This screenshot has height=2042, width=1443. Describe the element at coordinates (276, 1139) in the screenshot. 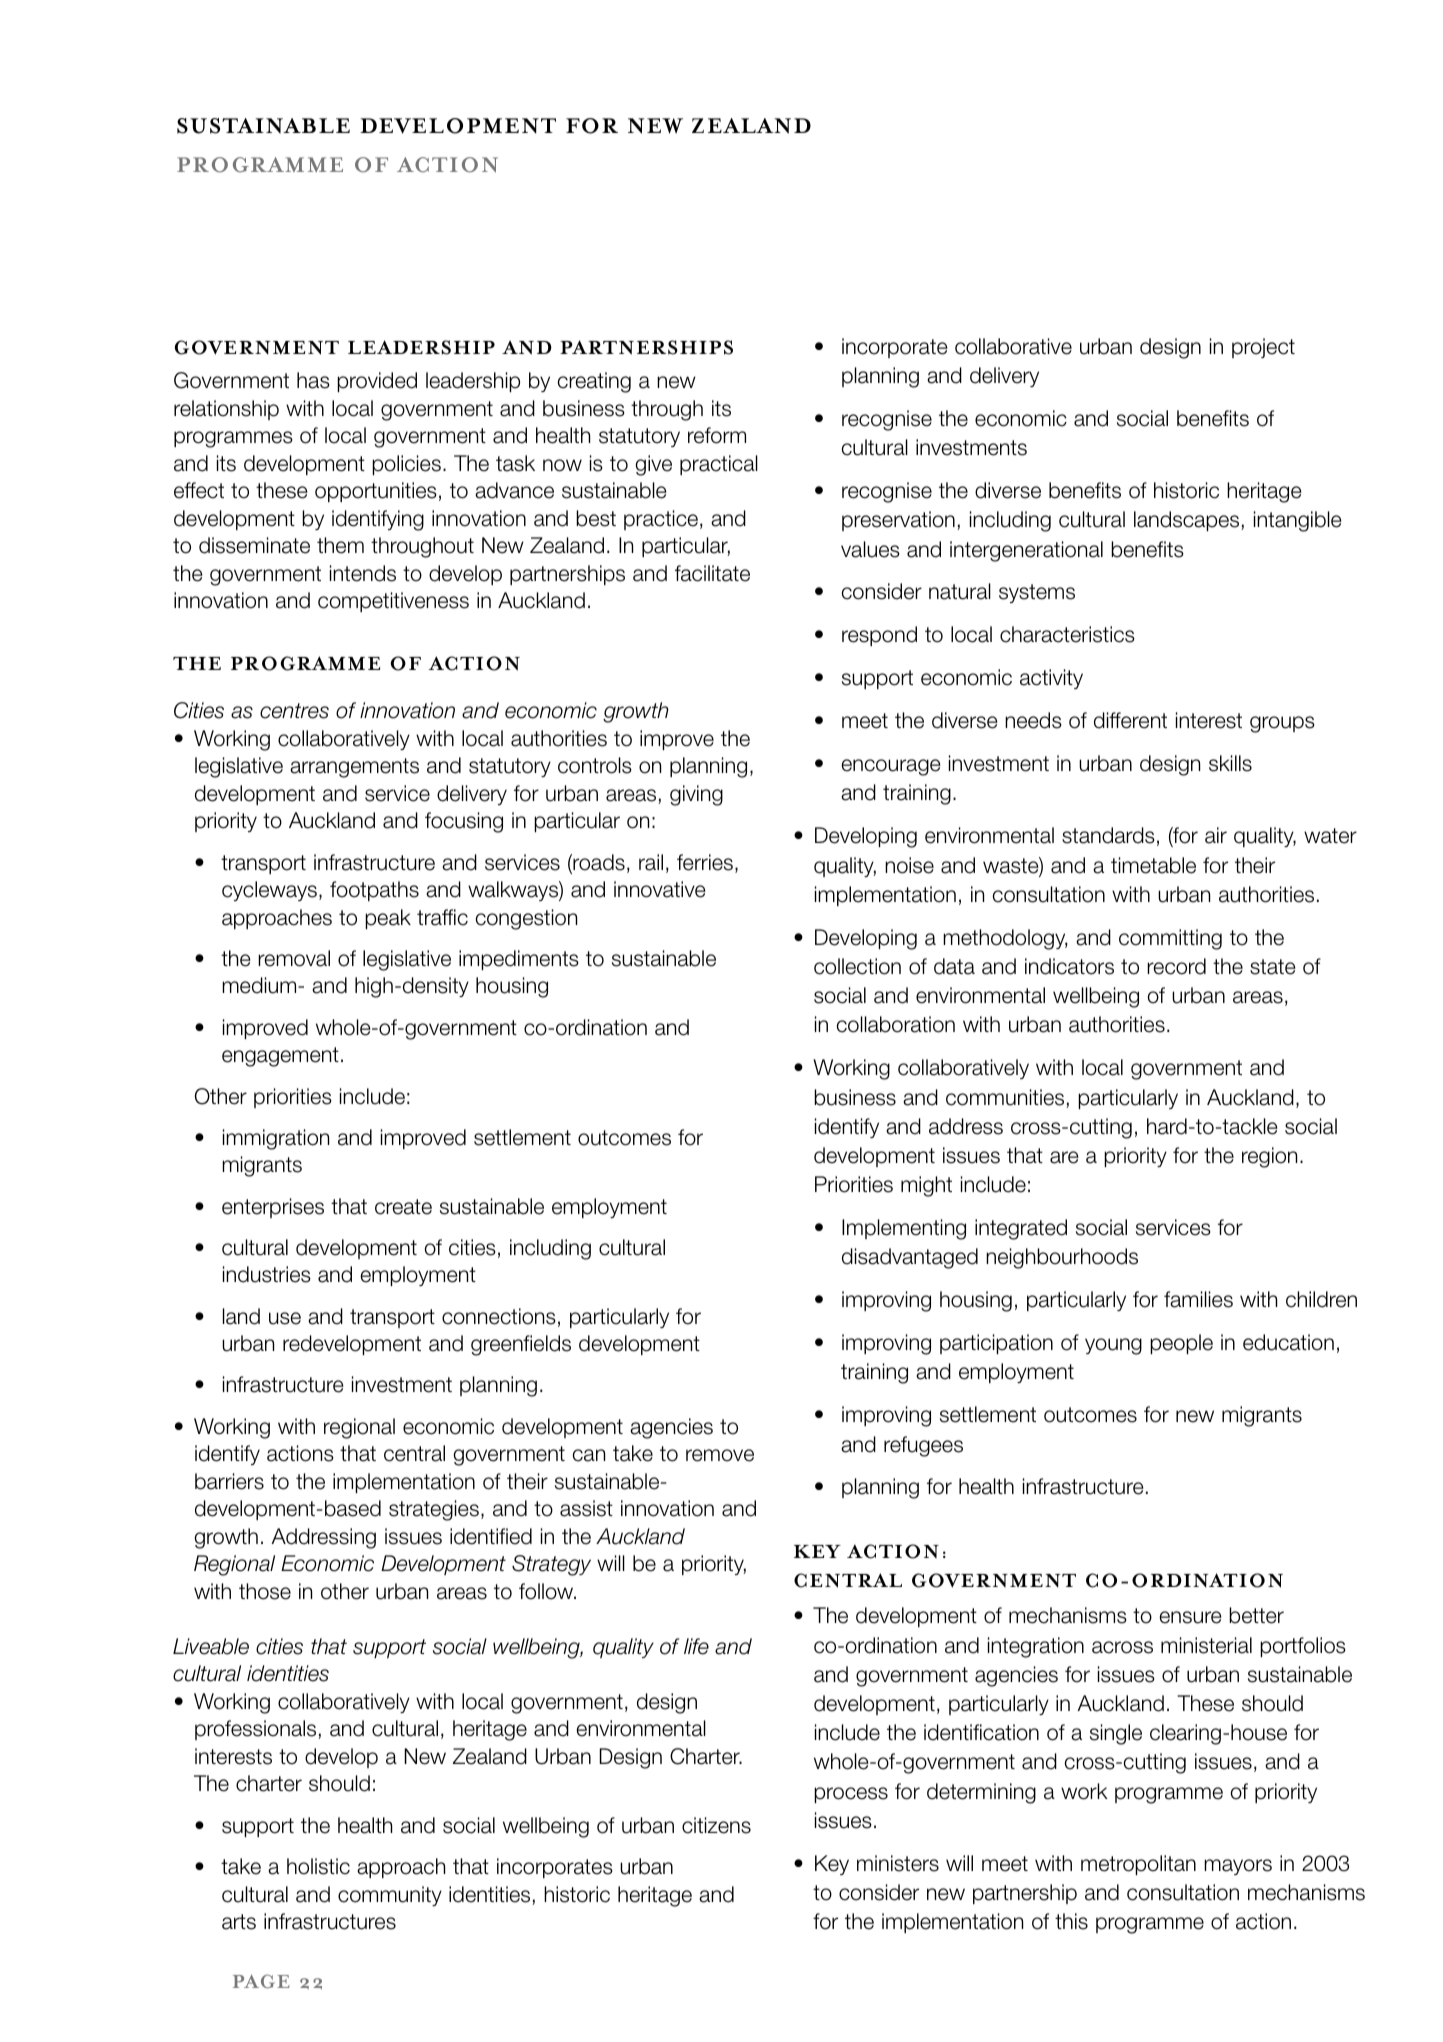

I see `immigration` at that location.
